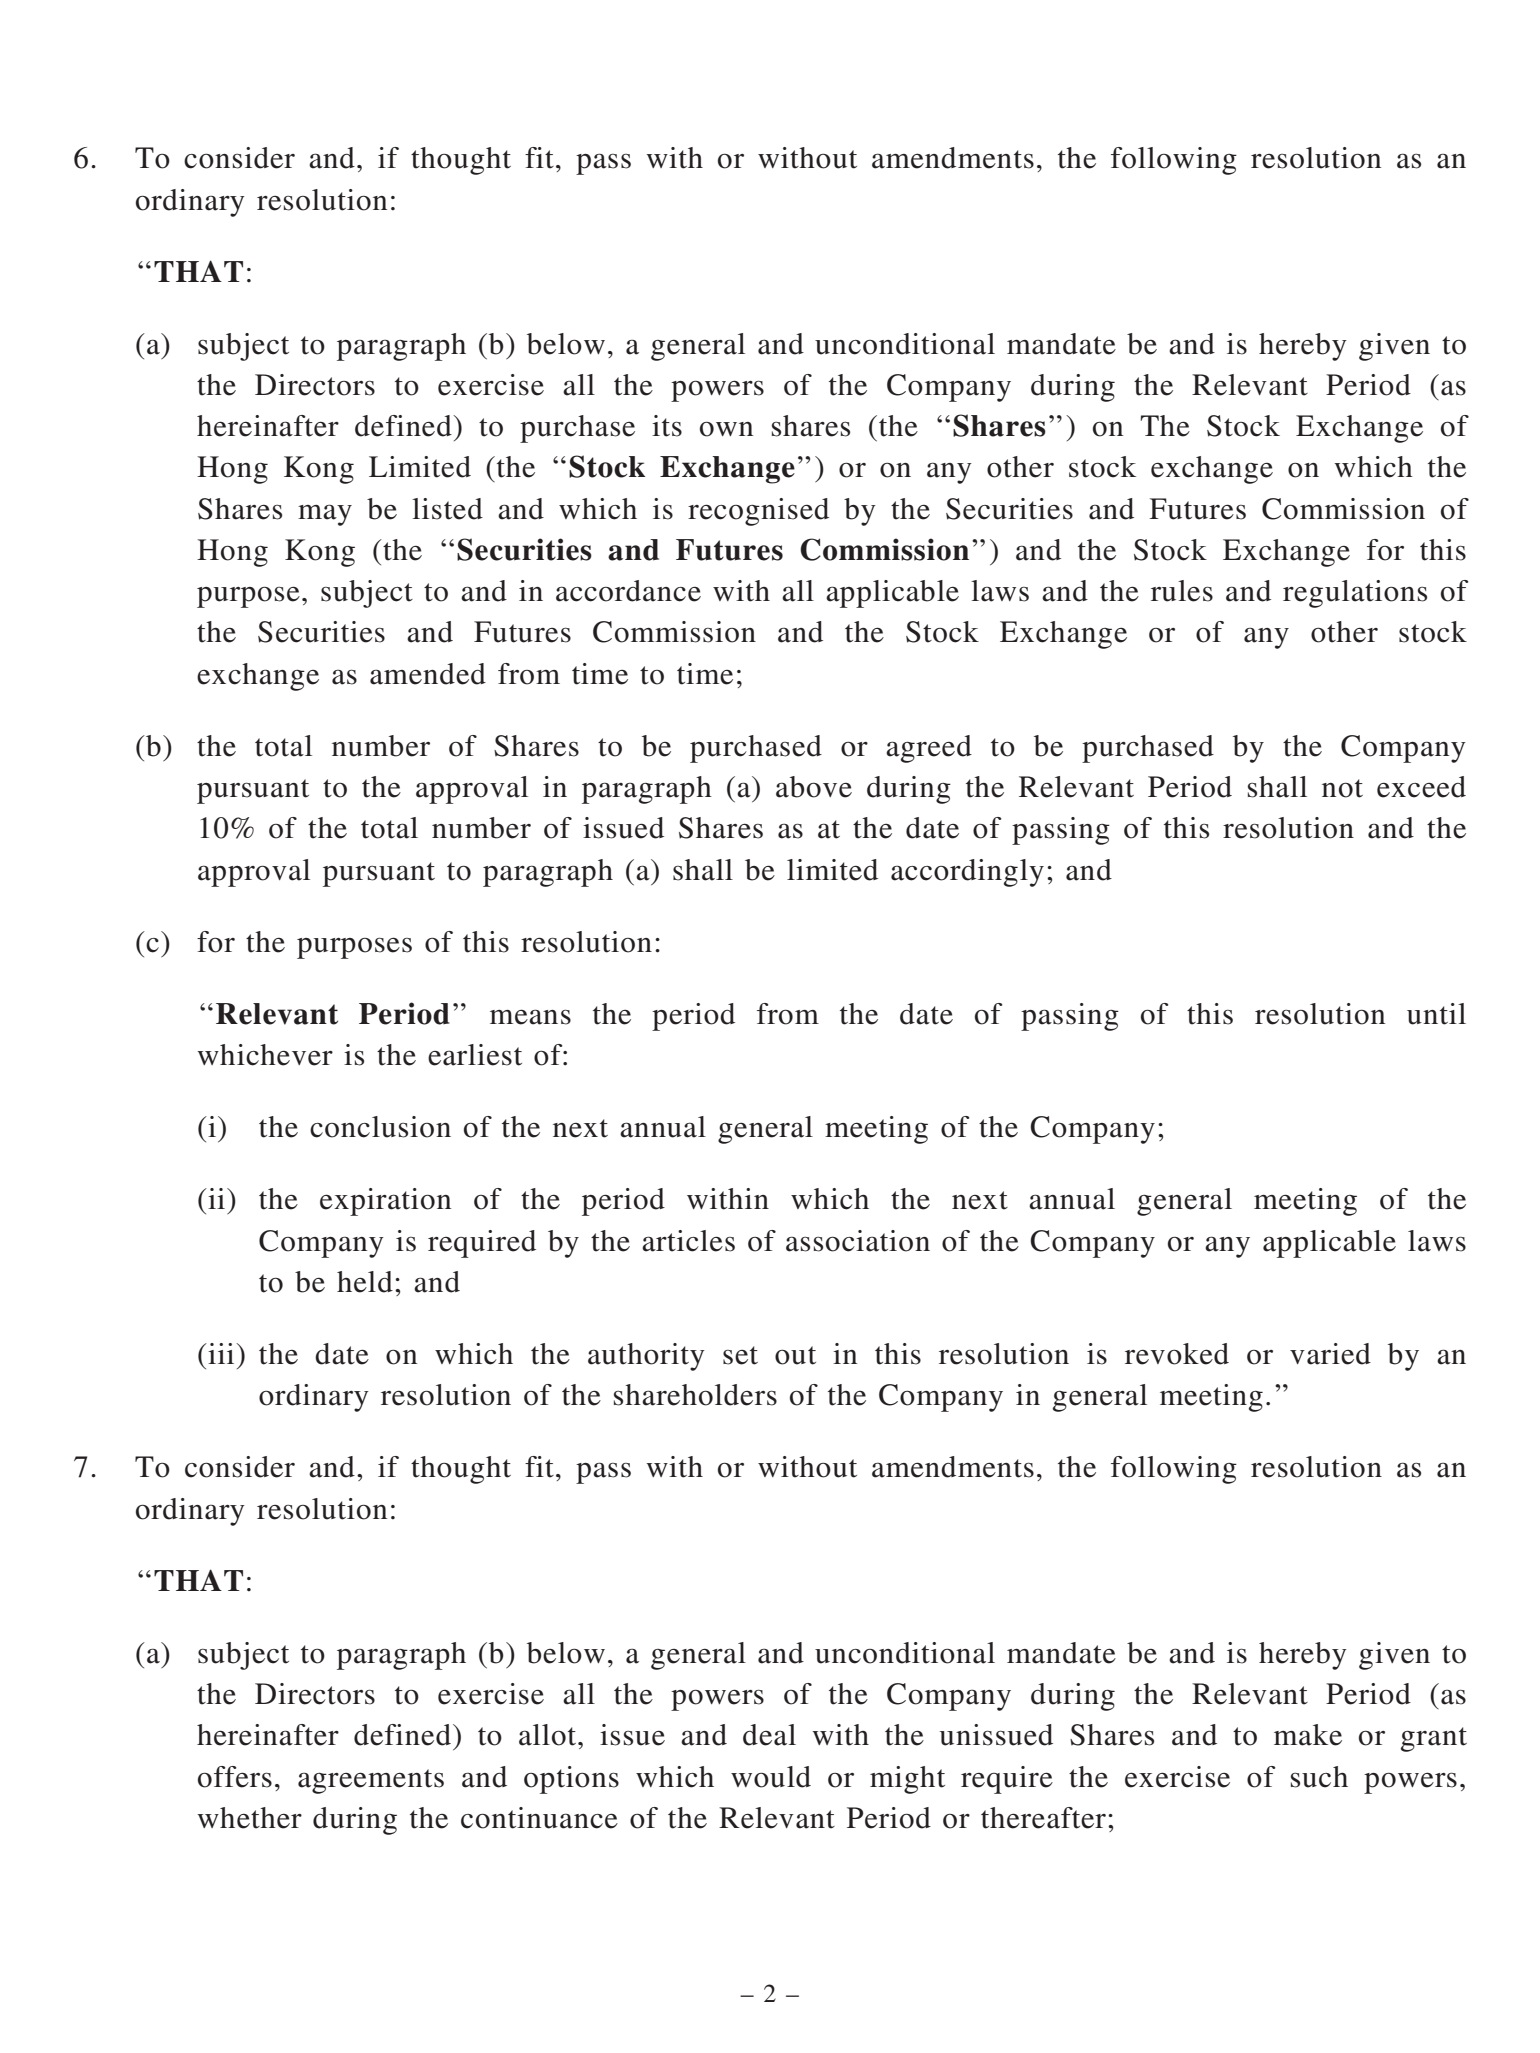 The image size is (1540, 2053). Describe the element at coordinates (967, 873) in the document. I see `accordingly` at that location.
